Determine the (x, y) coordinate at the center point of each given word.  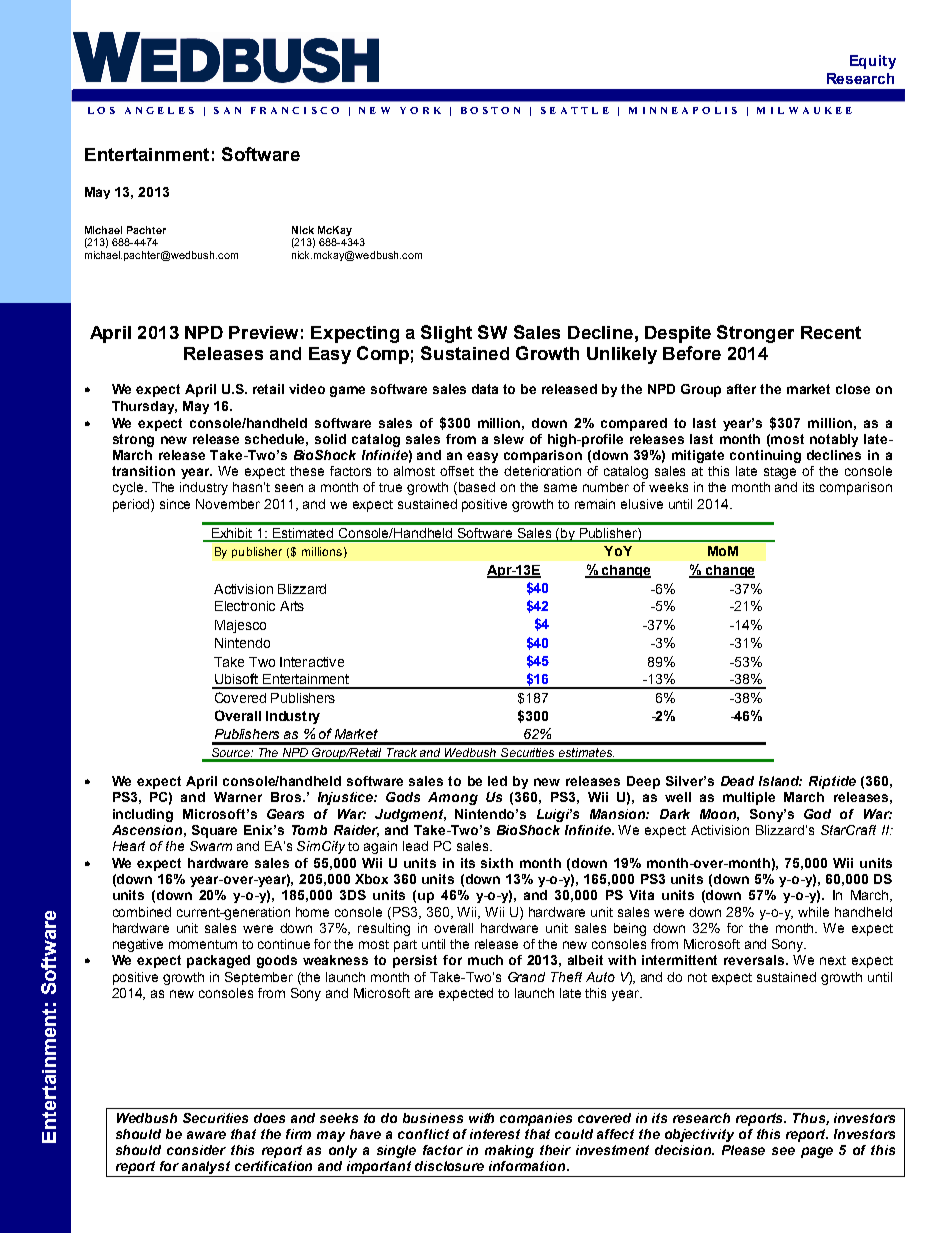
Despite (678, 334)
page (817, 1152)
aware (206, 1135)
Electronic (245, 606)
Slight (446, 334)
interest (495, 1134)
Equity (873, 62)
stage (780, 473)
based (477, 487)
